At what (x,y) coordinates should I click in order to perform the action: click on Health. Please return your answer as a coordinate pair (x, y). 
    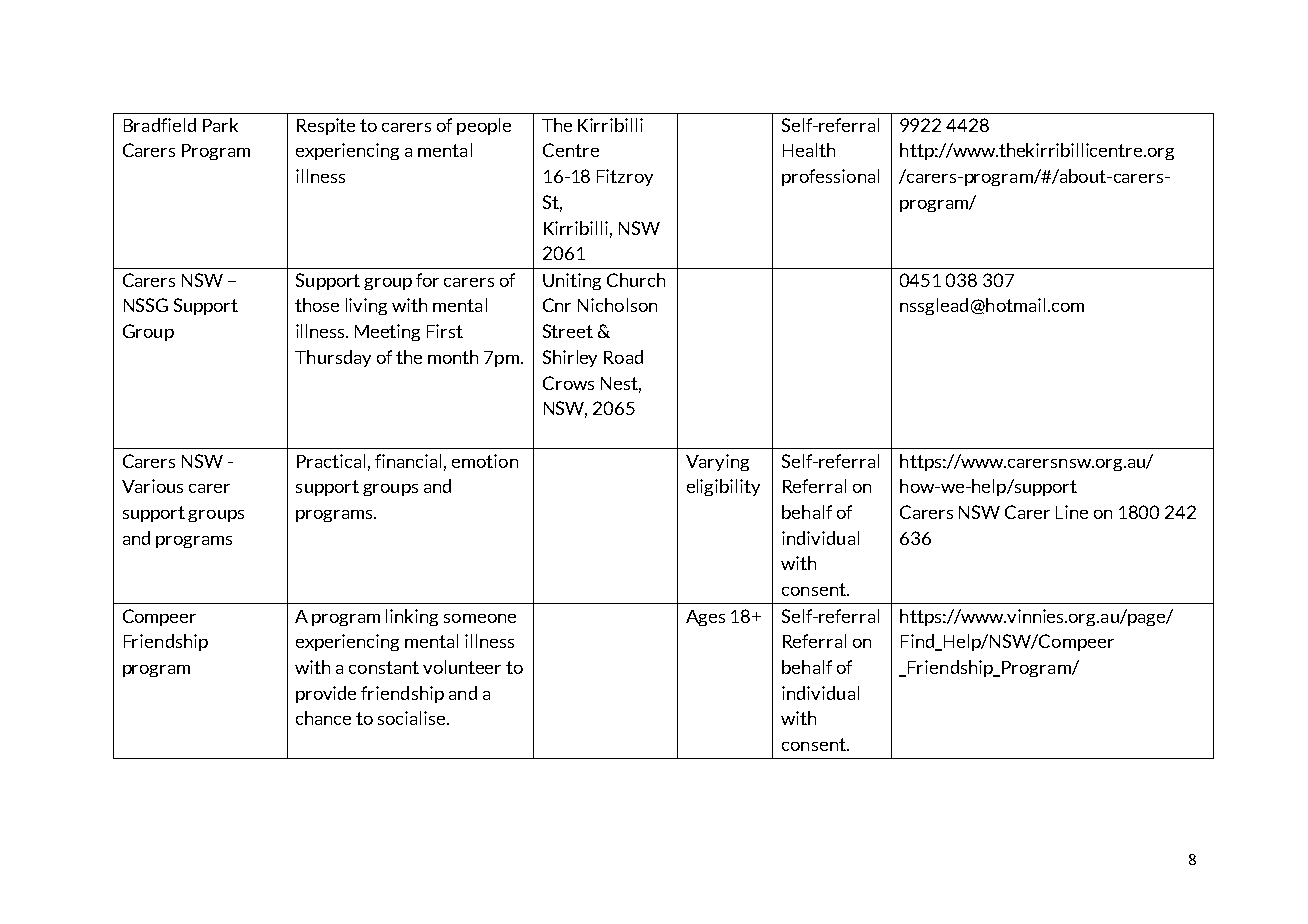
    Looking at the image, I should click on (809, 150).
